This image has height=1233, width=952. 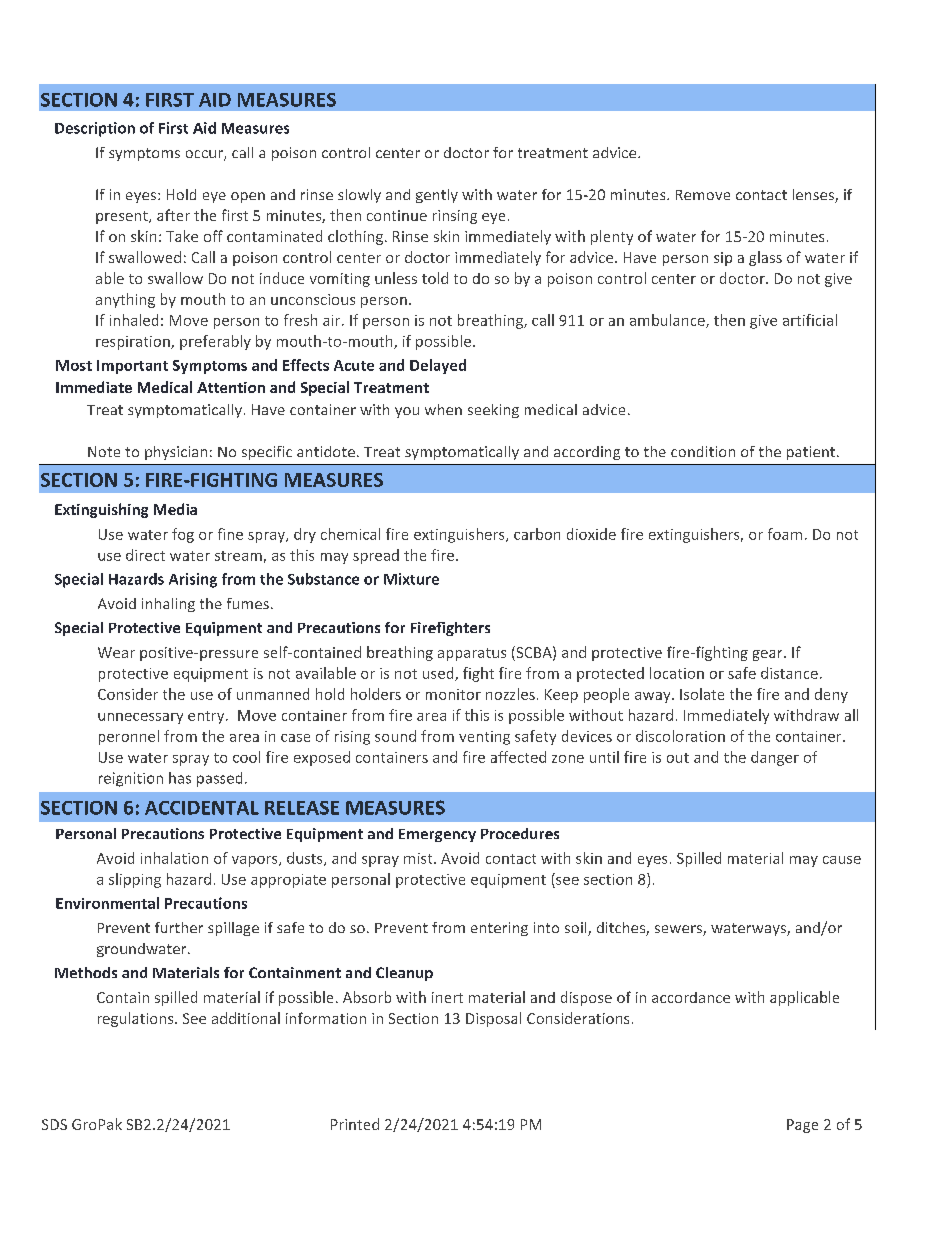 What do you see at coordinates (54, 1124) in the image?
I see `SDS` at bounding box center [54, 1124].
